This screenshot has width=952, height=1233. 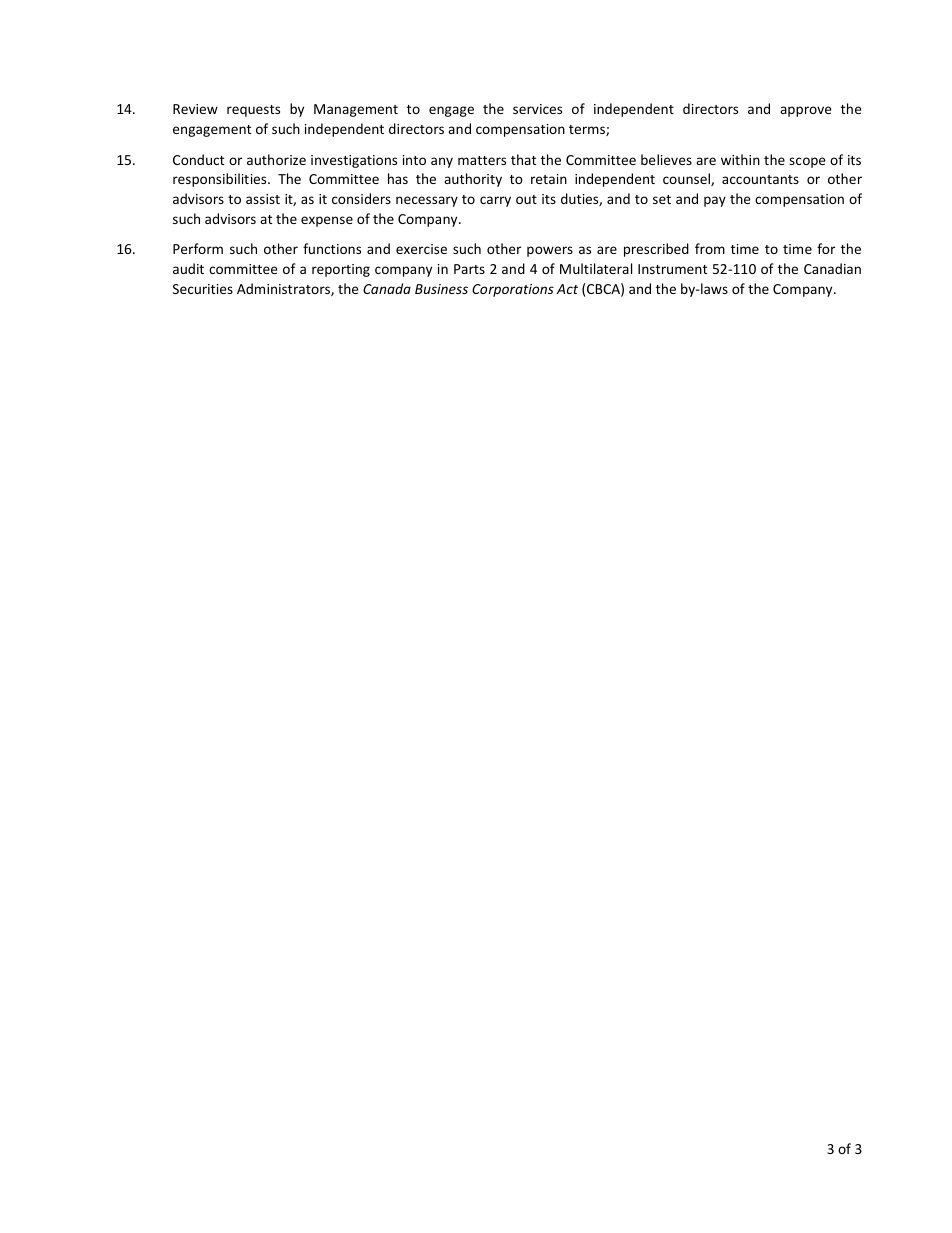 I want to click on assist, so click(x=263, y=199).
